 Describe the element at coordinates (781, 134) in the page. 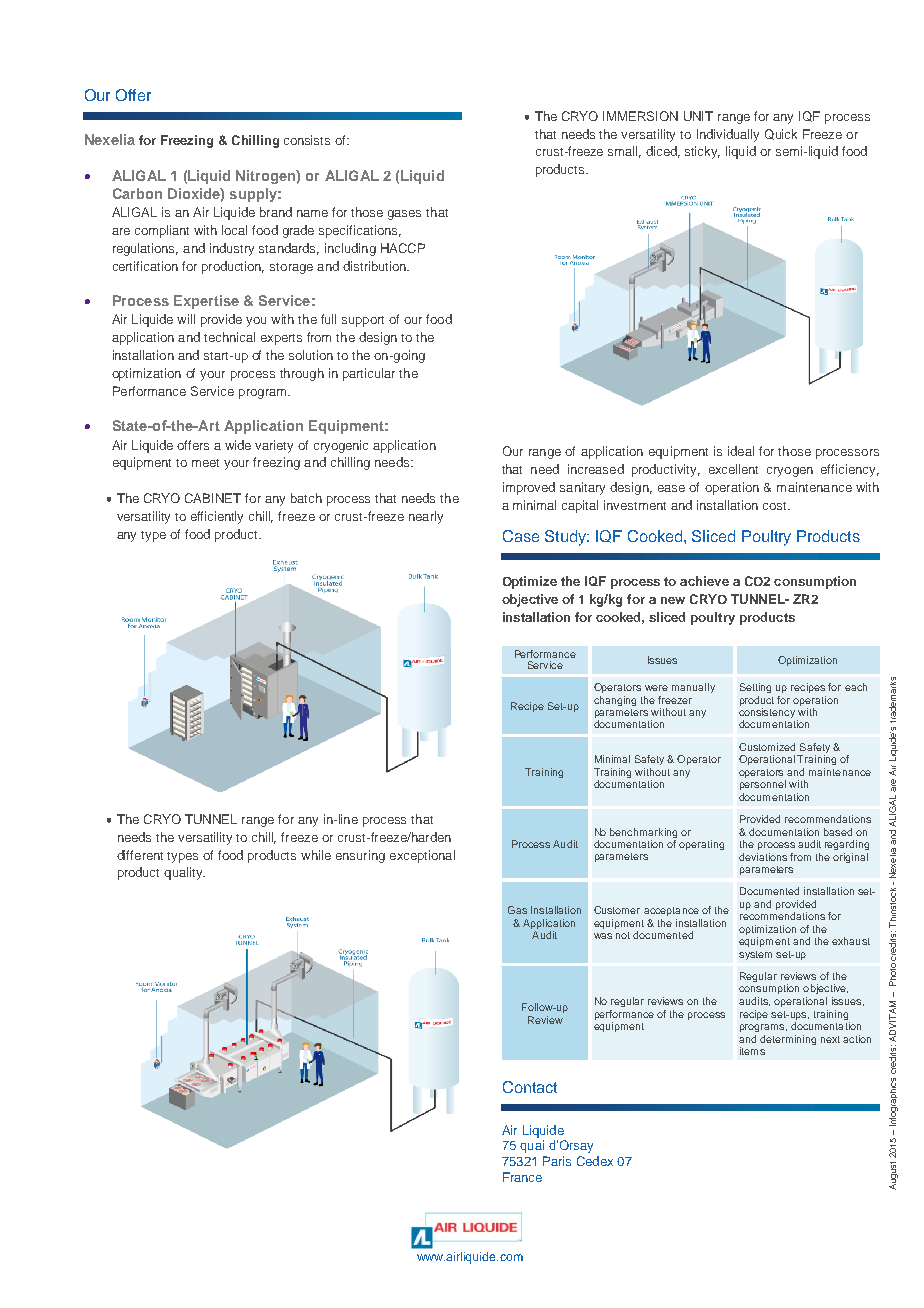

I see `Quick` at that location.
